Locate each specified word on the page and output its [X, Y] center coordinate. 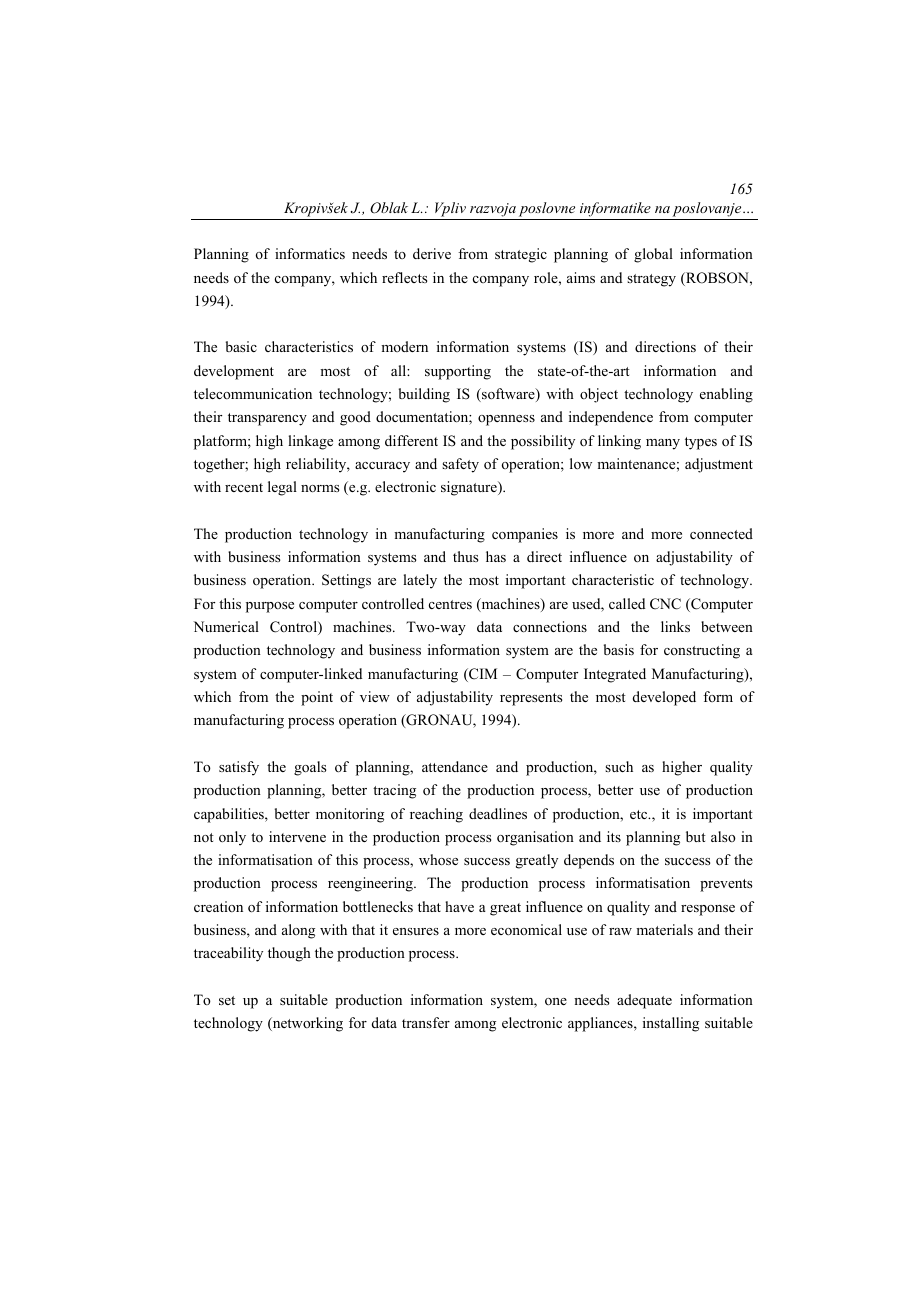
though [289, 954]
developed [664, 698]
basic [241, 346]
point [317, 698]
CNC [665, 604]
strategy [651, 280]
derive [432, 253]
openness [506, 420]
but [696, 836]
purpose [270, 607]
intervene [297, 836]
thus [465, 556]
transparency [267, 419]
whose [438, 860]
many [663, 444]
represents [531, 699]
